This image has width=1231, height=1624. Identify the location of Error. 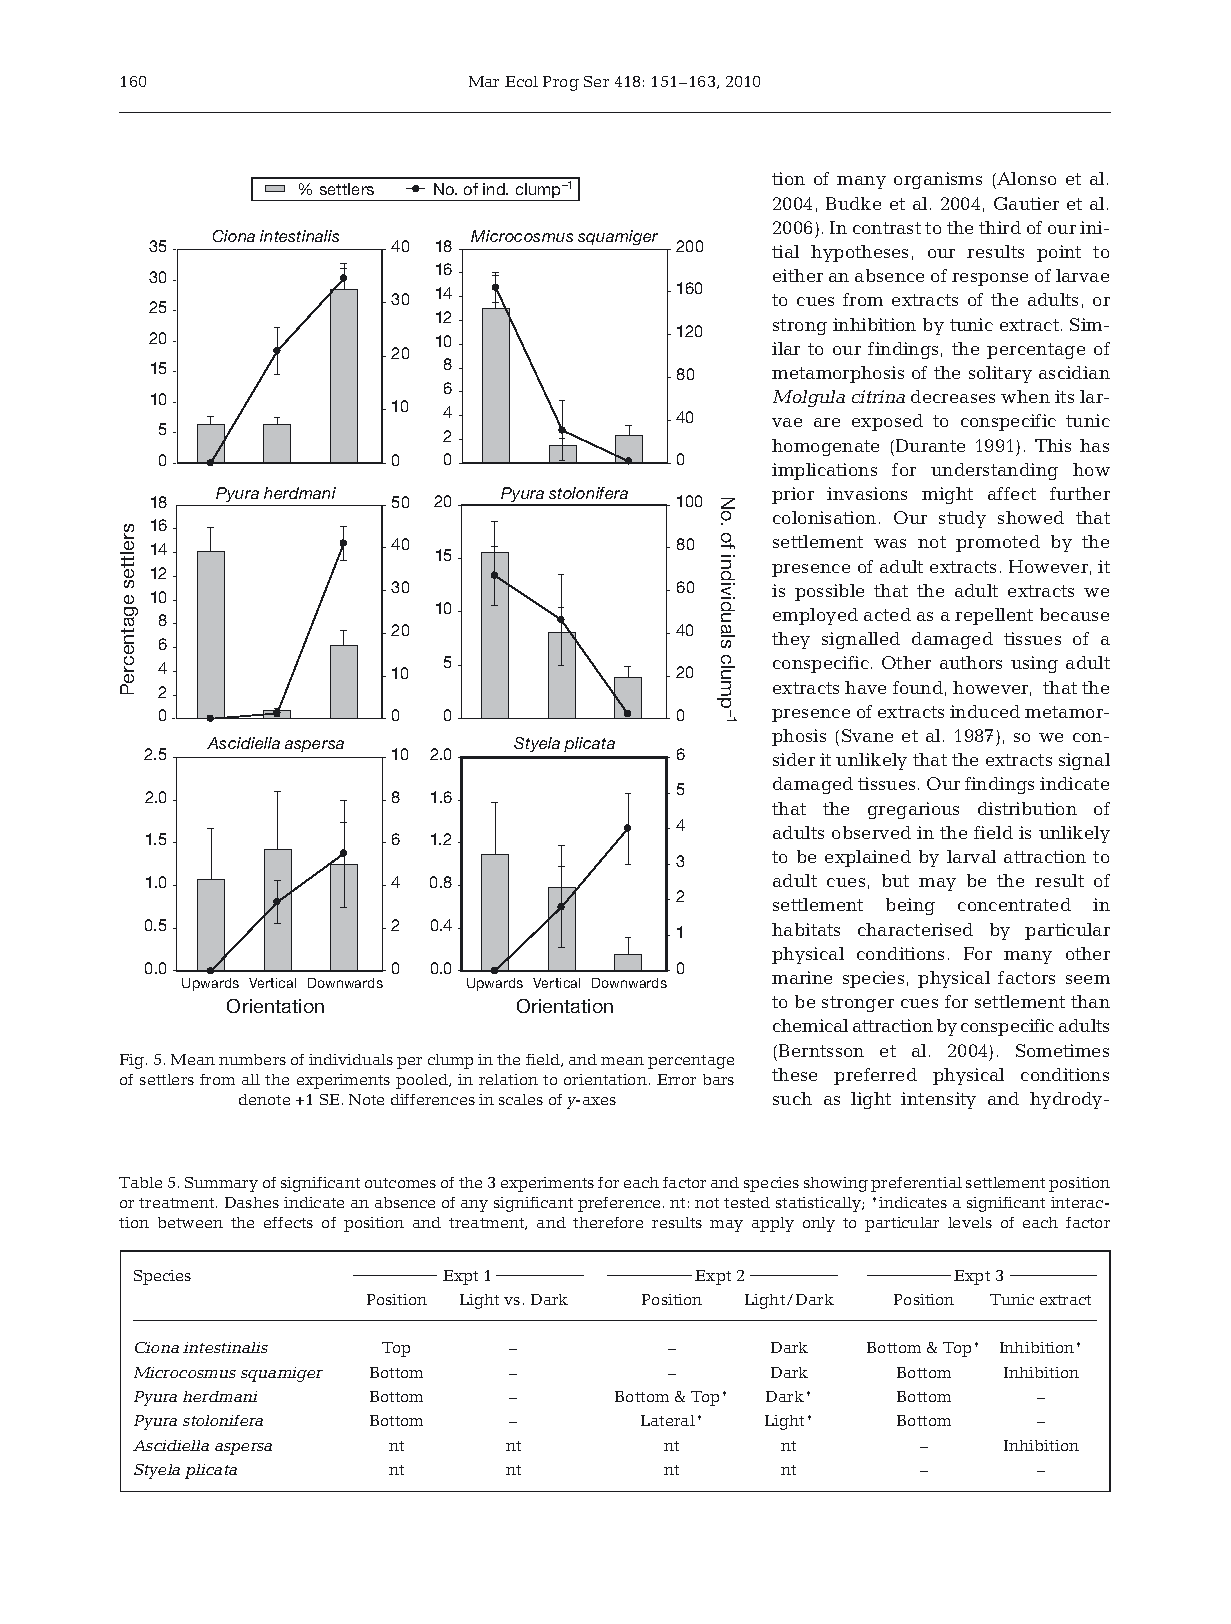
(676, 1079).
